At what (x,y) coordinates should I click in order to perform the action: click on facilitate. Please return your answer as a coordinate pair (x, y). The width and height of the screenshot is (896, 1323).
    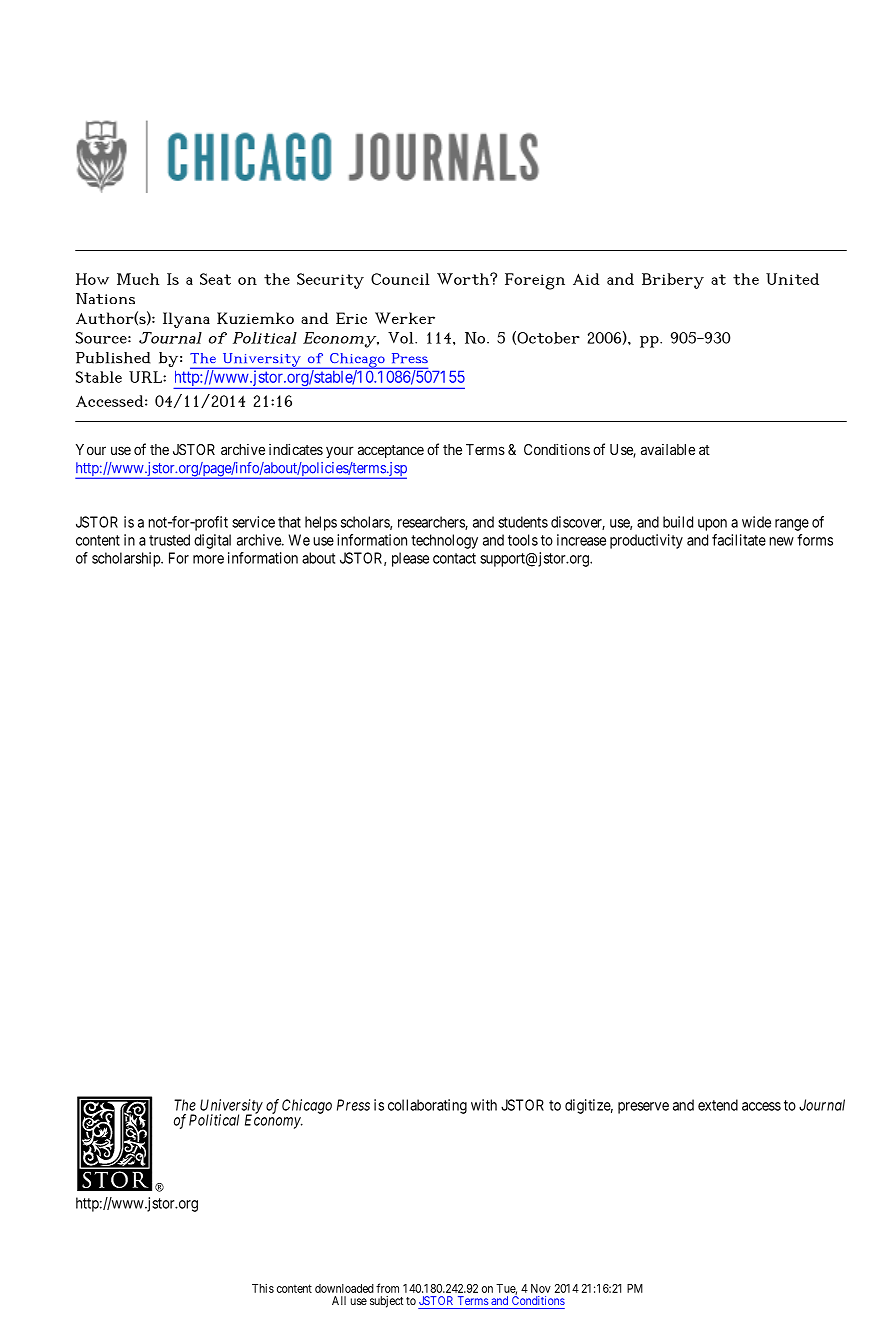
    Looking at the image, I should click on (739, 540).
